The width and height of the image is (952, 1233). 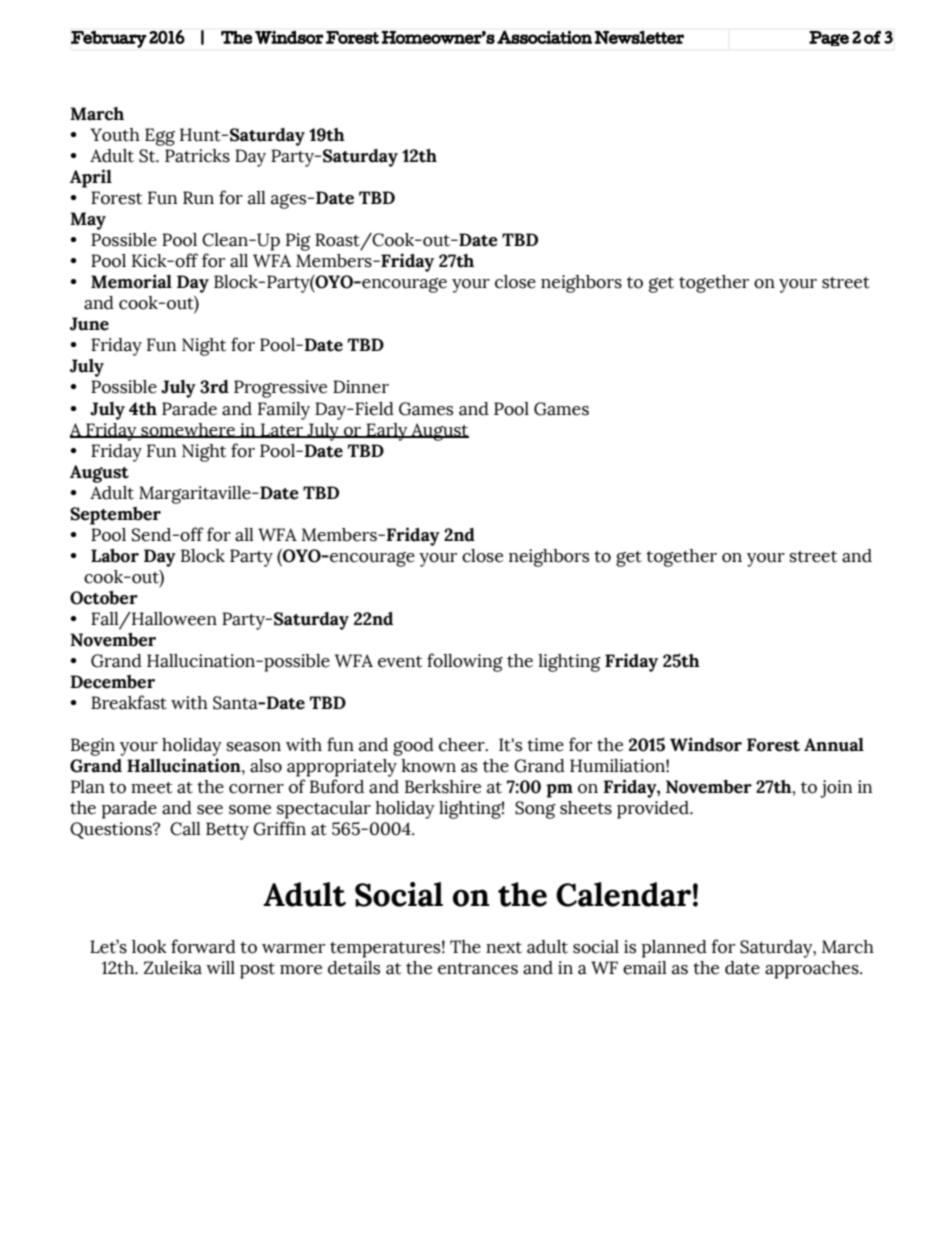 What do you see at coordinates (829, 38) in the image?
I see `Page` at bounding box center [829, 38].
